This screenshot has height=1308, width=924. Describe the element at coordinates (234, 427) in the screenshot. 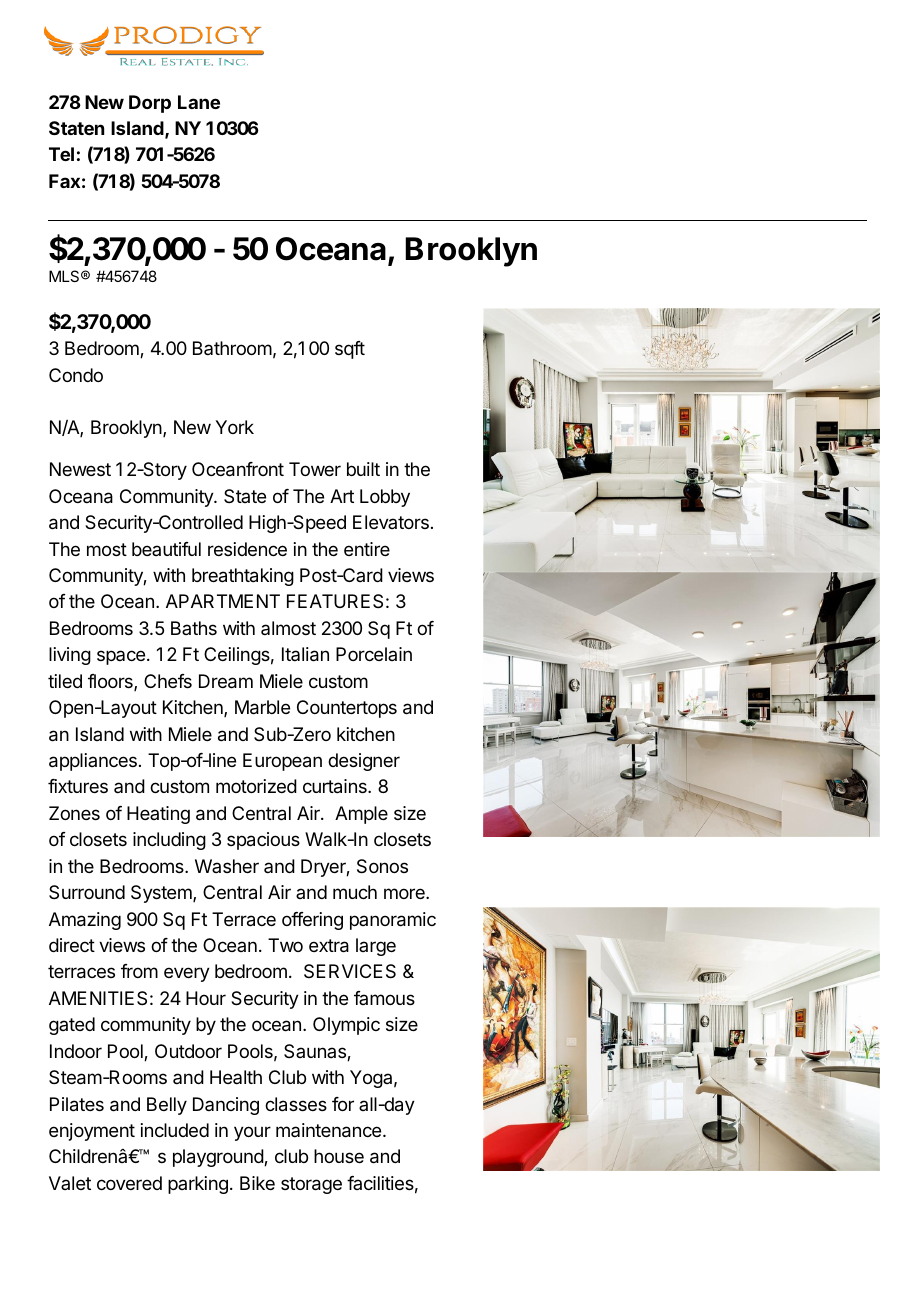

I see `York` at that location.
